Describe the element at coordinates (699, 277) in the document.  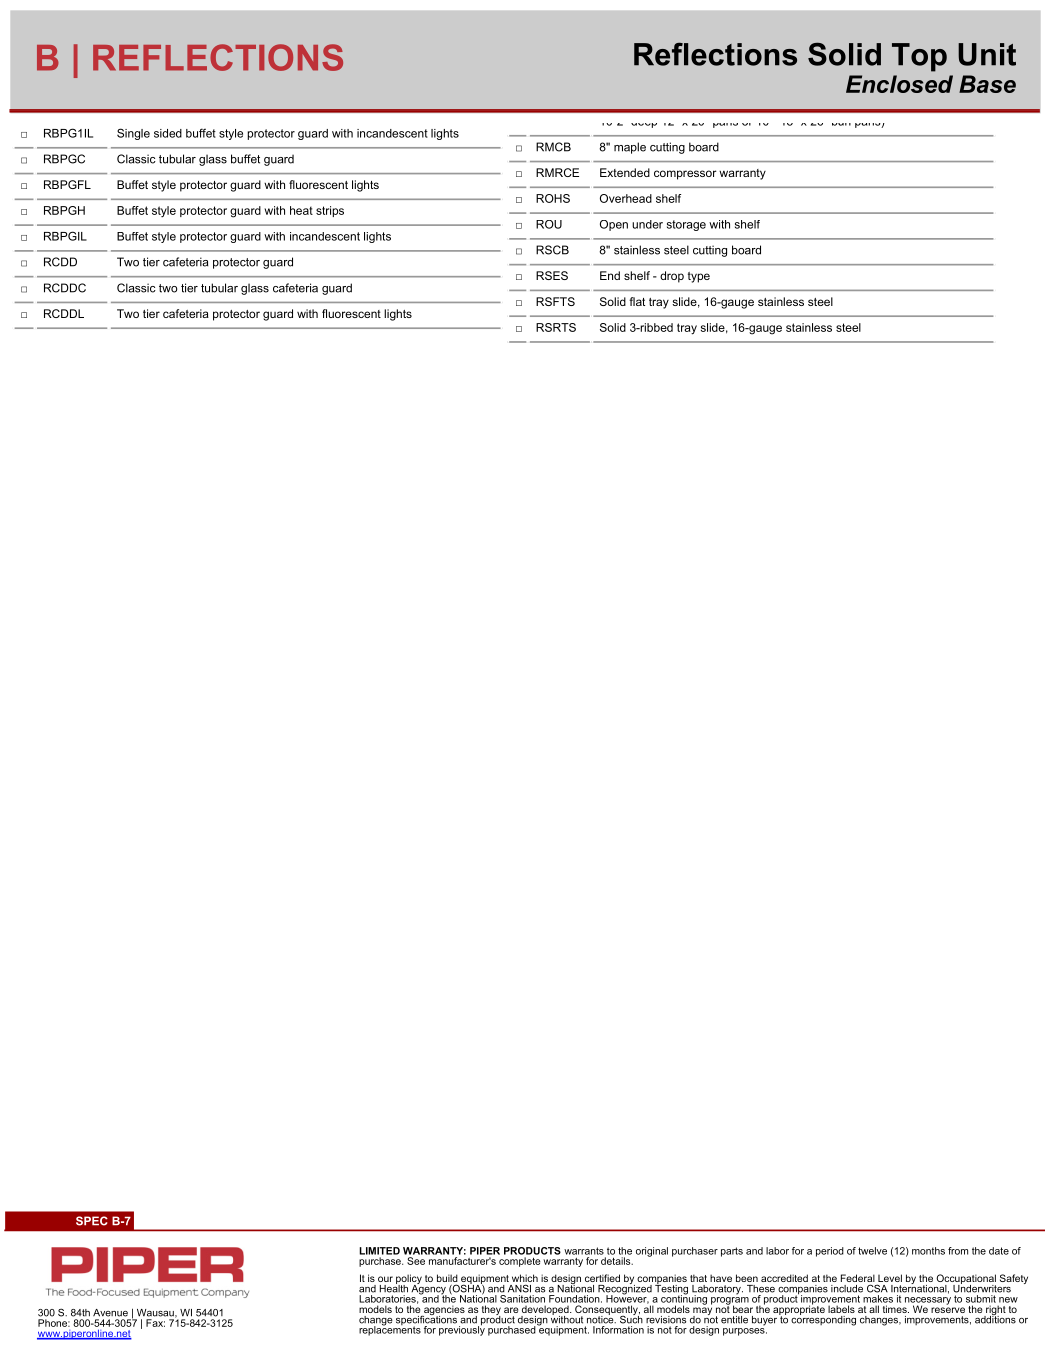
I see `type` at that location.
